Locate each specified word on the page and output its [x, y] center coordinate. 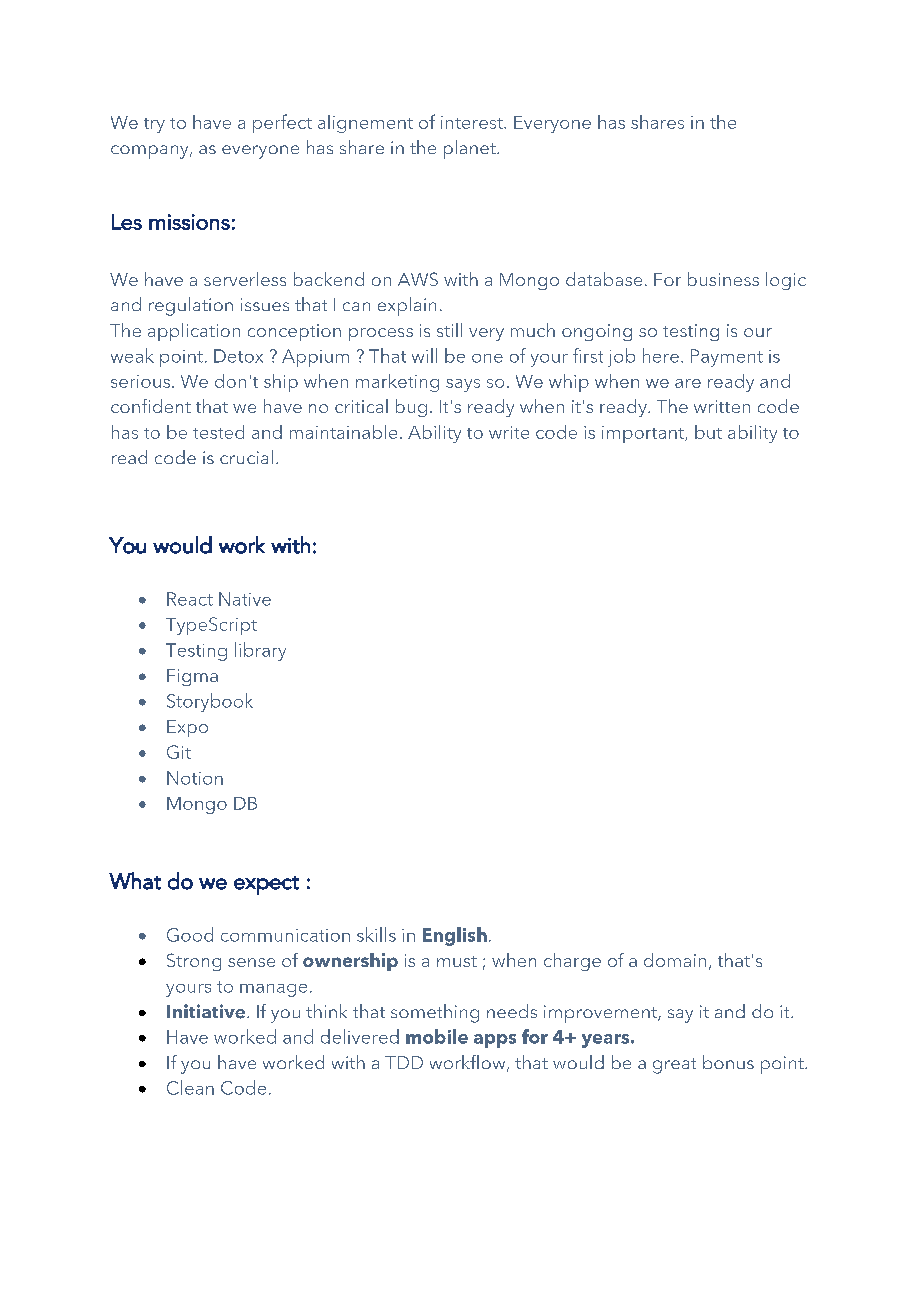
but [708, 432]
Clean [190, 1087]
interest [473, 122]
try [154, 125]
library [260, 651]
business [723, 279]
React [190, 599]
